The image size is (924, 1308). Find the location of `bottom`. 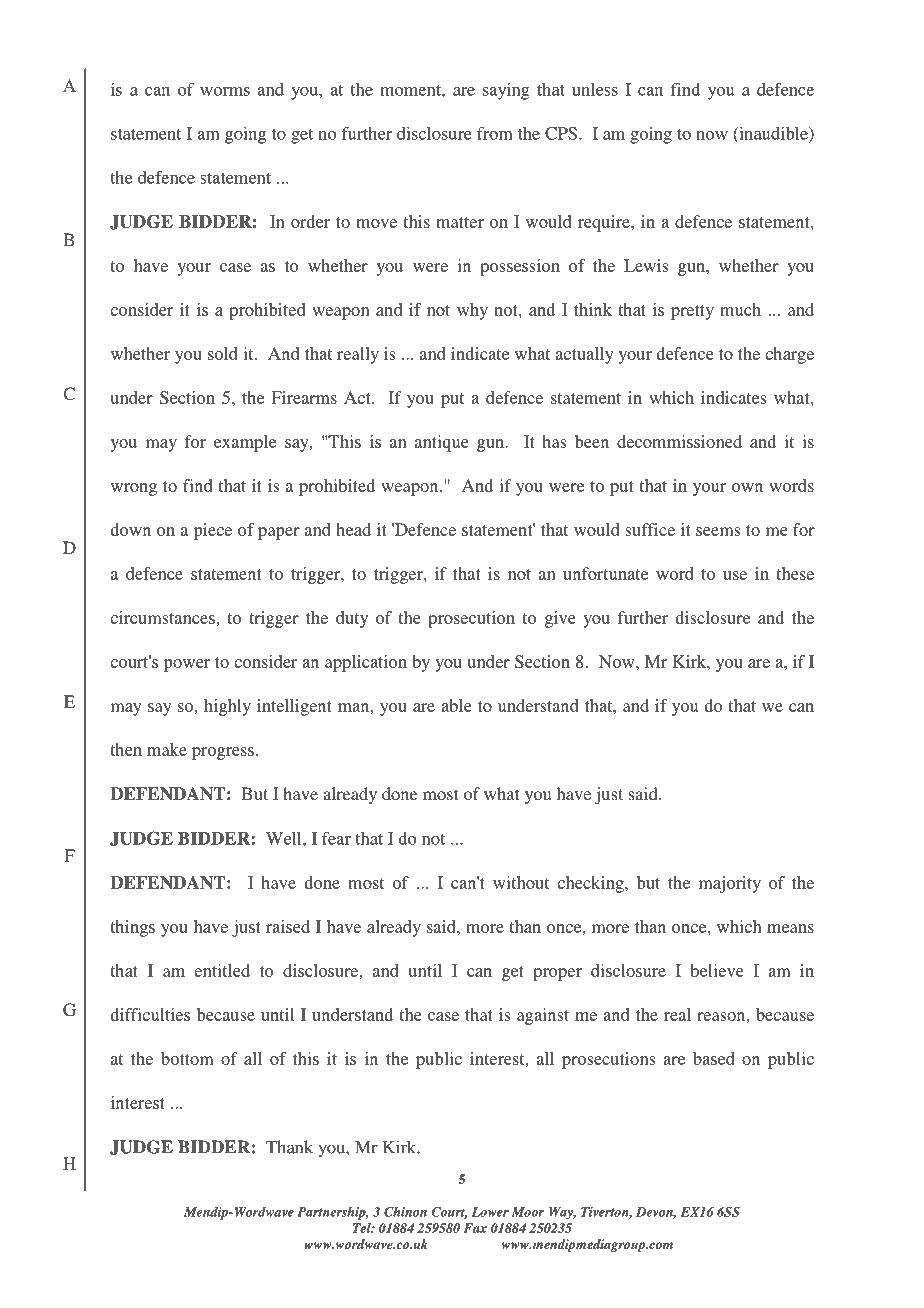

bottom is located at coordinates (187, 1058).
